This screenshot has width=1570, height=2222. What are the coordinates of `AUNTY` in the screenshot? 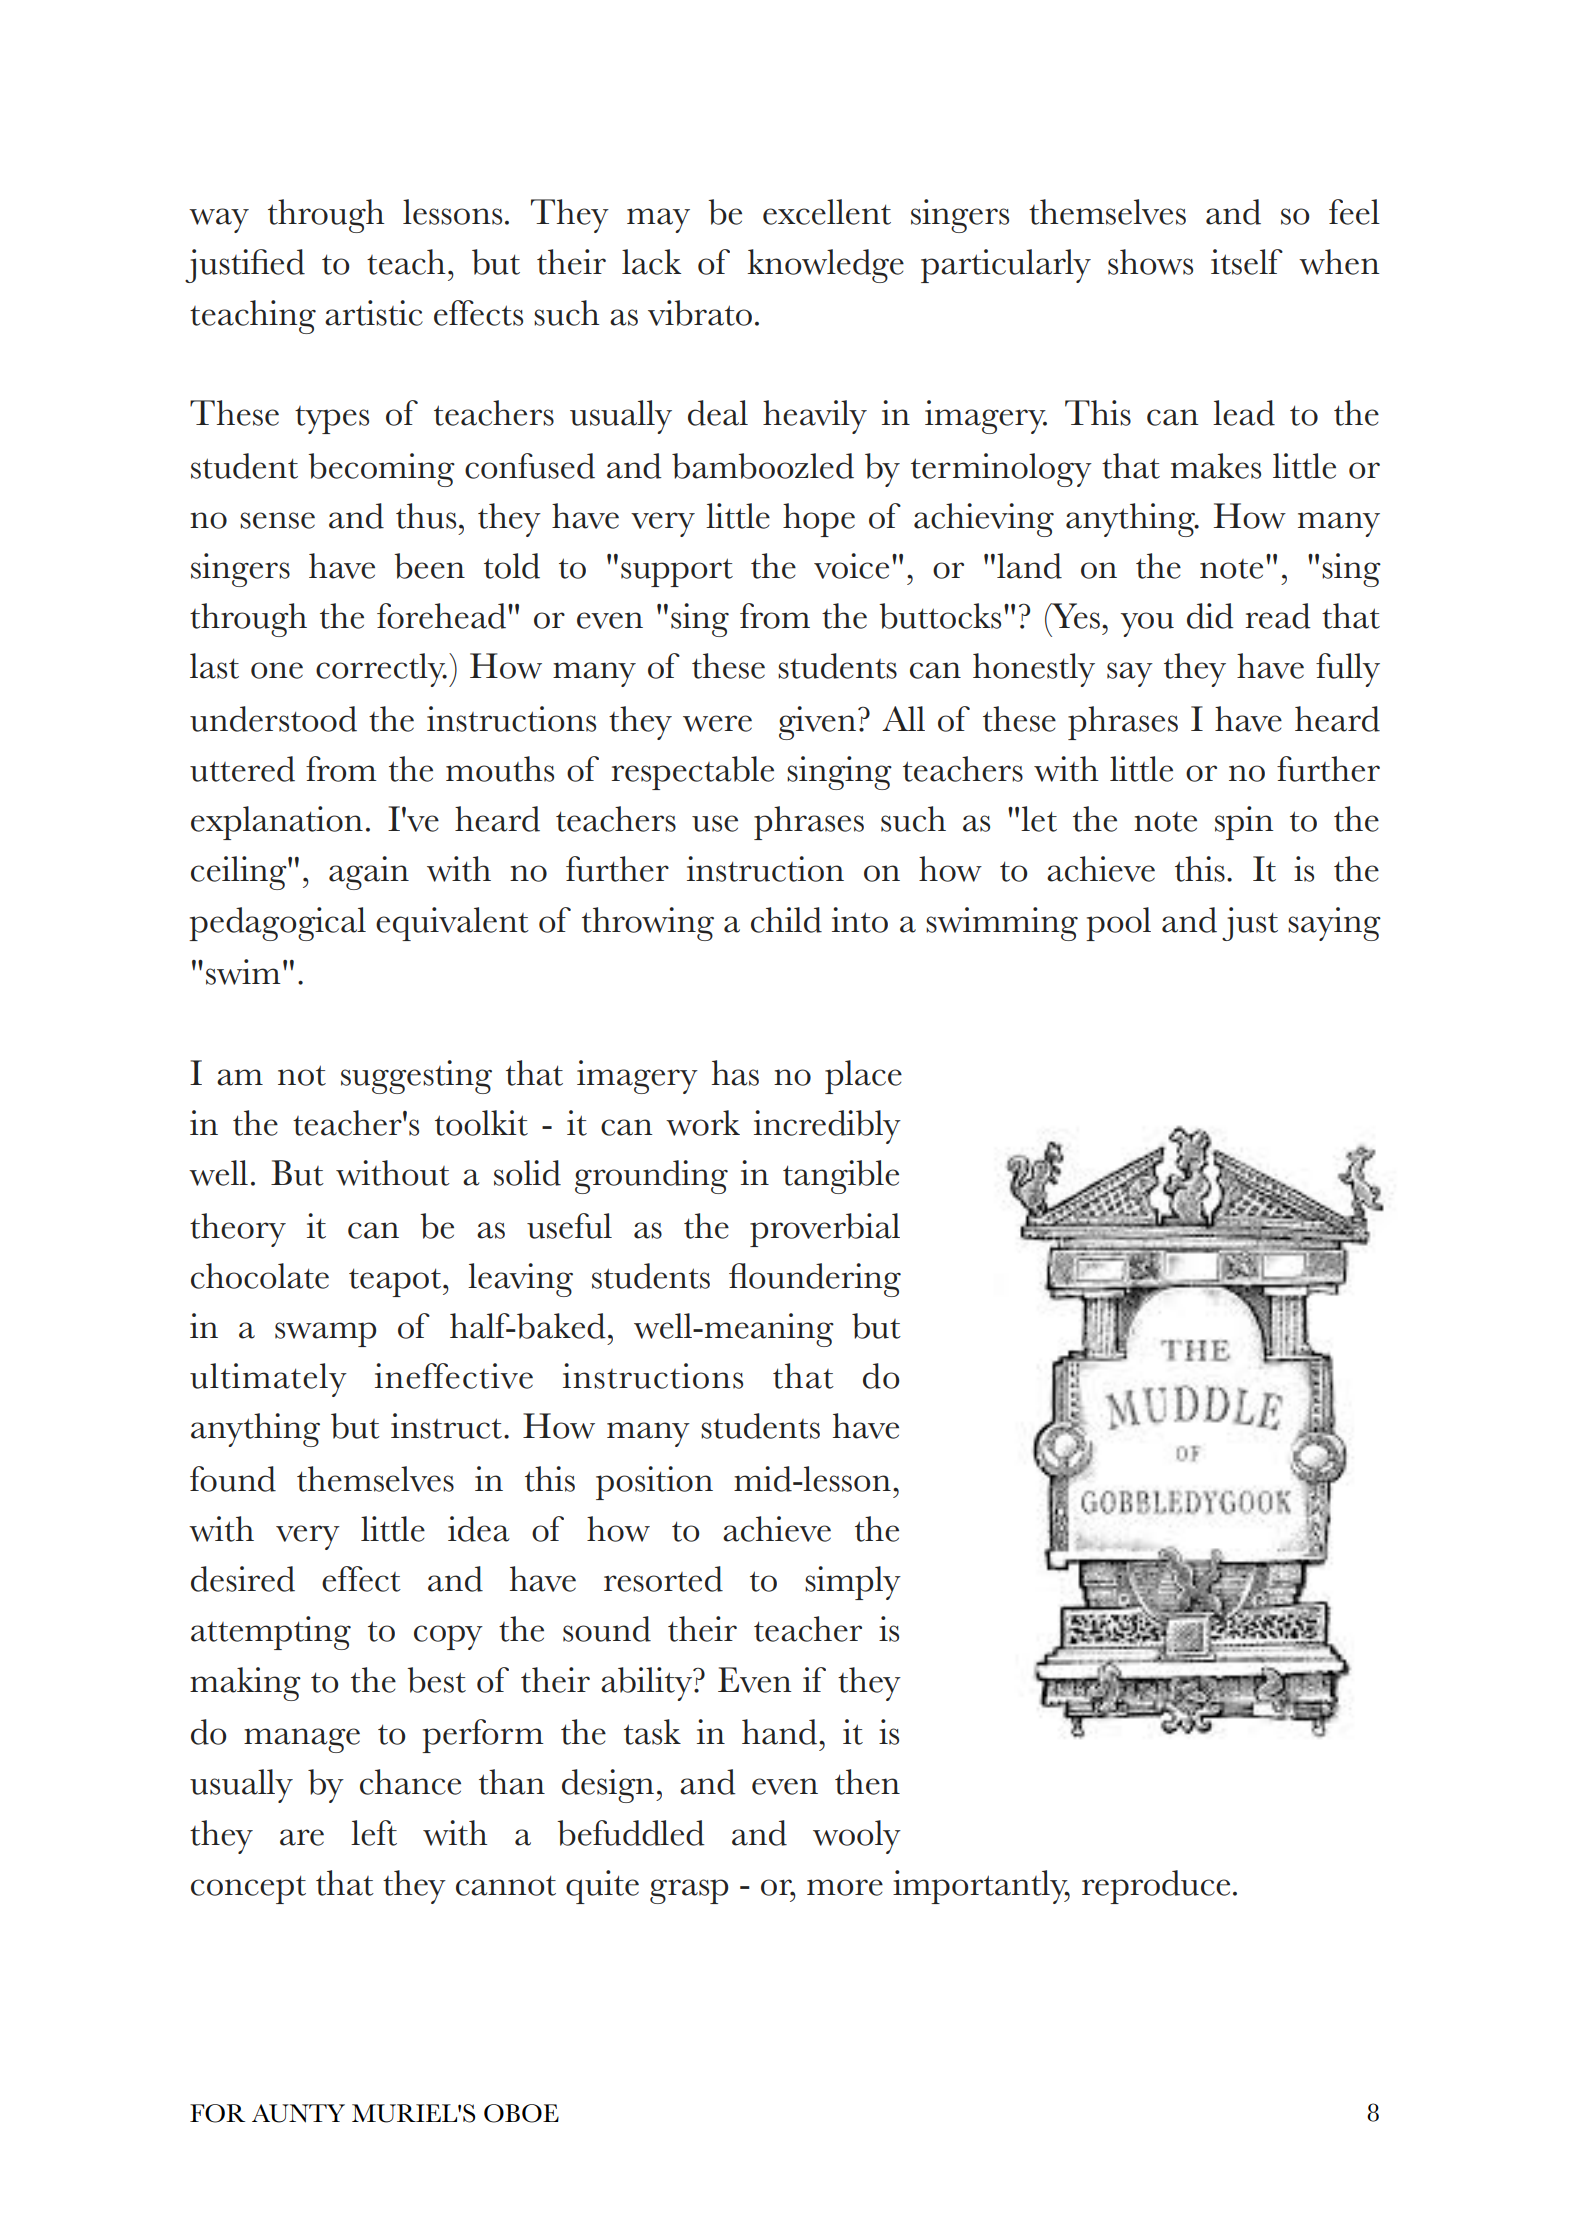 It's located at (298, 2113).
